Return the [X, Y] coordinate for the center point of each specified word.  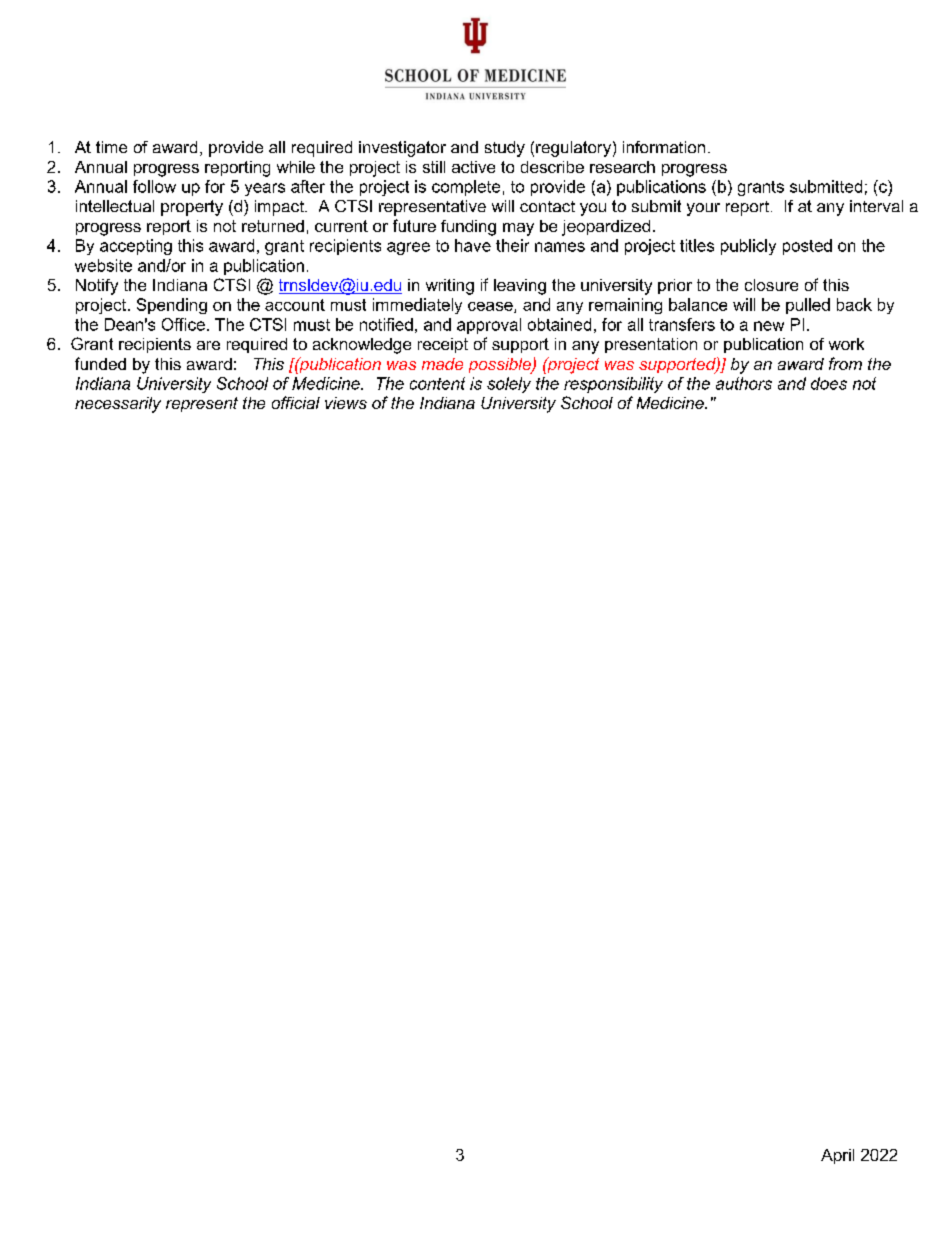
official [296, 402]
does [829, 383]
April [837, 1156]
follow [154, 186]
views [346, 403]
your [703, 209]
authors [744, 383]
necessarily [118, 405]
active [473, 167]
